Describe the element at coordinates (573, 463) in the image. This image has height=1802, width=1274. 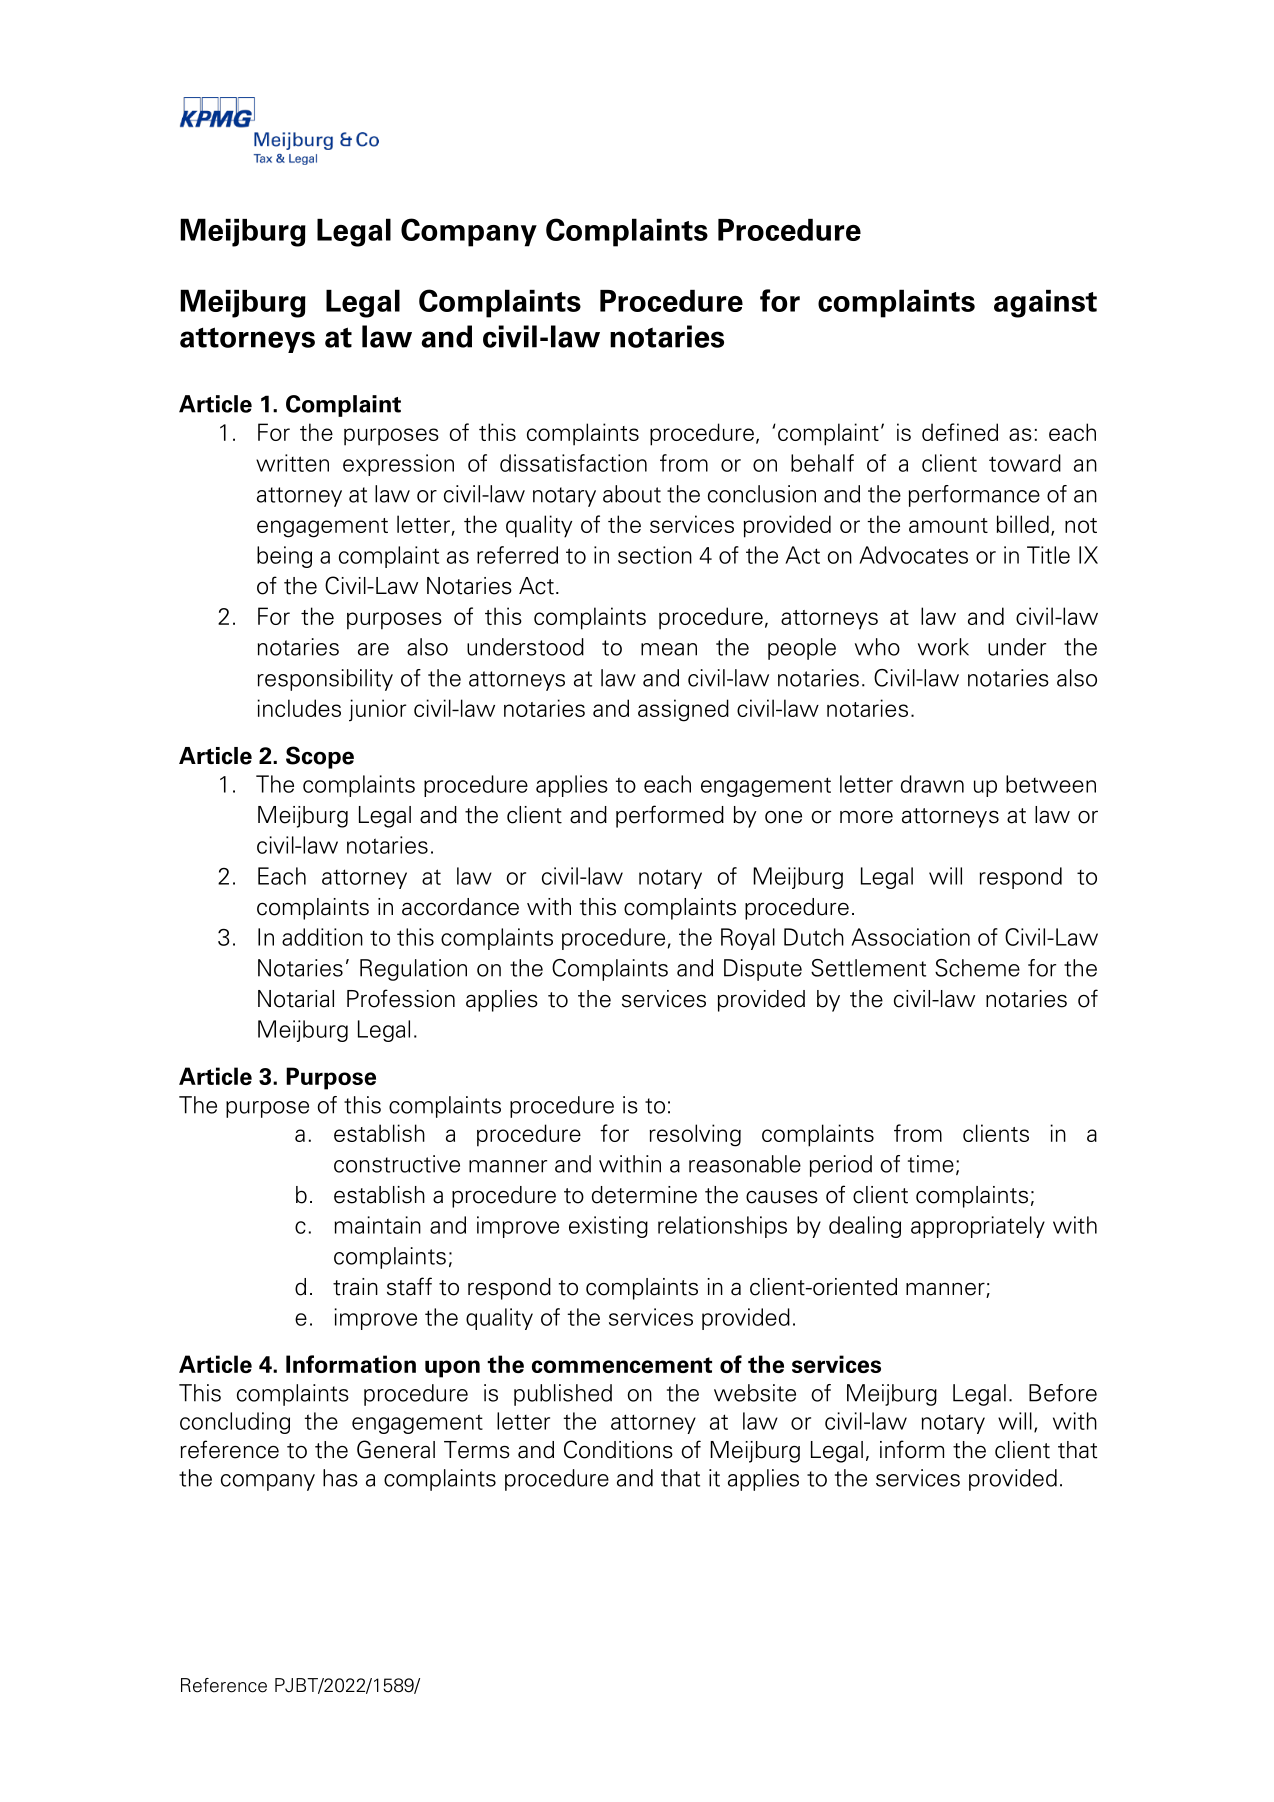
I see `dissatisfaction` at that location.
